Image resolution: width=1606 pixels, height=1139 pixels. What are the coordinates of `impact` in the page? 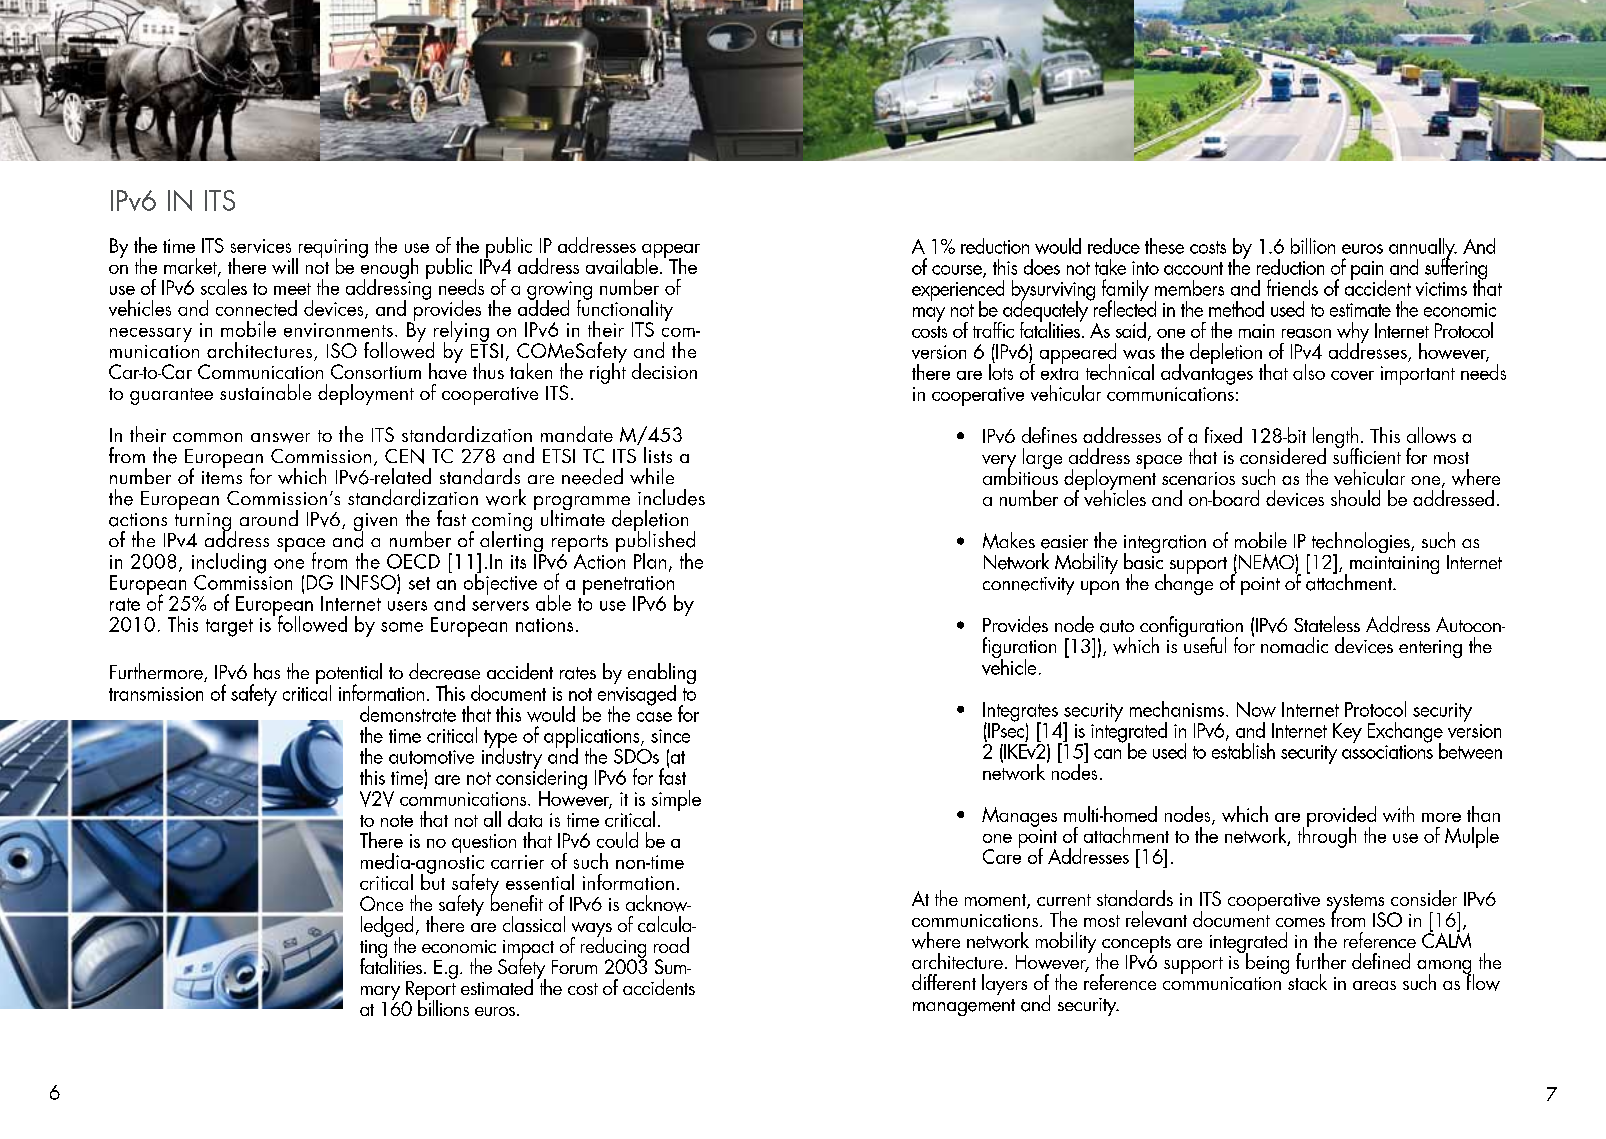 It's located at (527, 950).
